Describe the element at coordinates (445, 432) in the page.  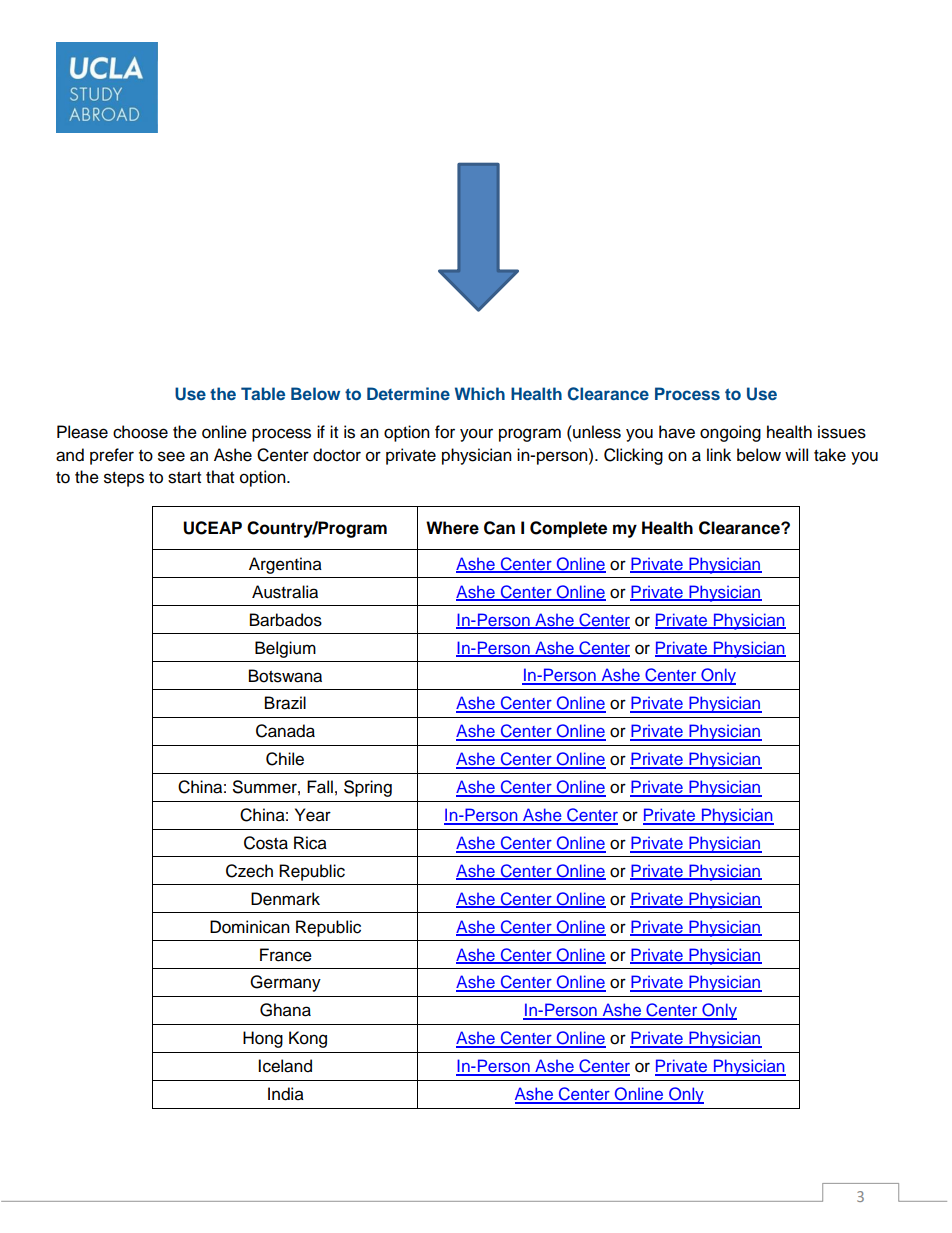
I see `for` at that location.
